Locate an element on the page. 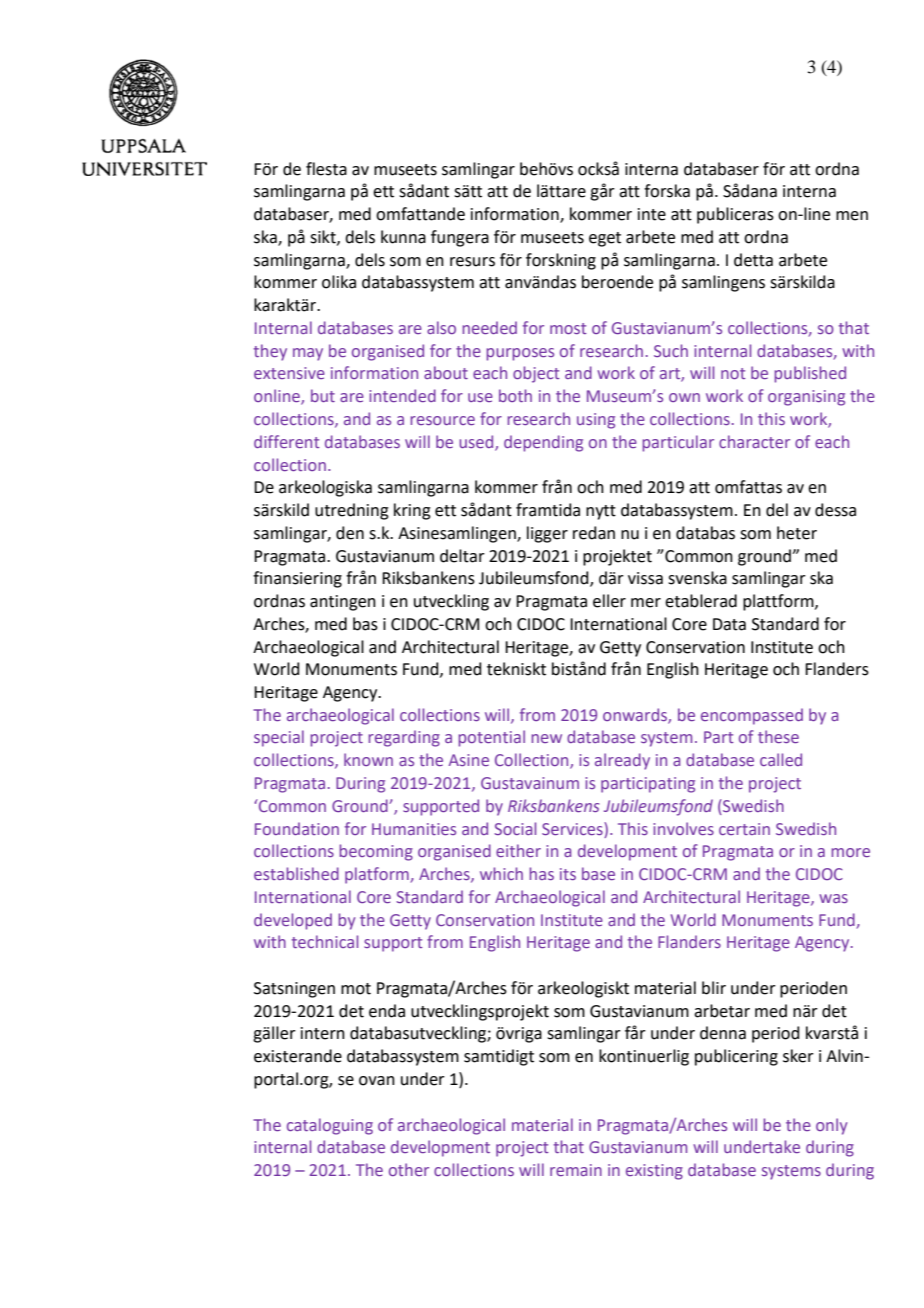 The image size is (924, 1308). cataloguing is located at coordinates (330, 1126).
